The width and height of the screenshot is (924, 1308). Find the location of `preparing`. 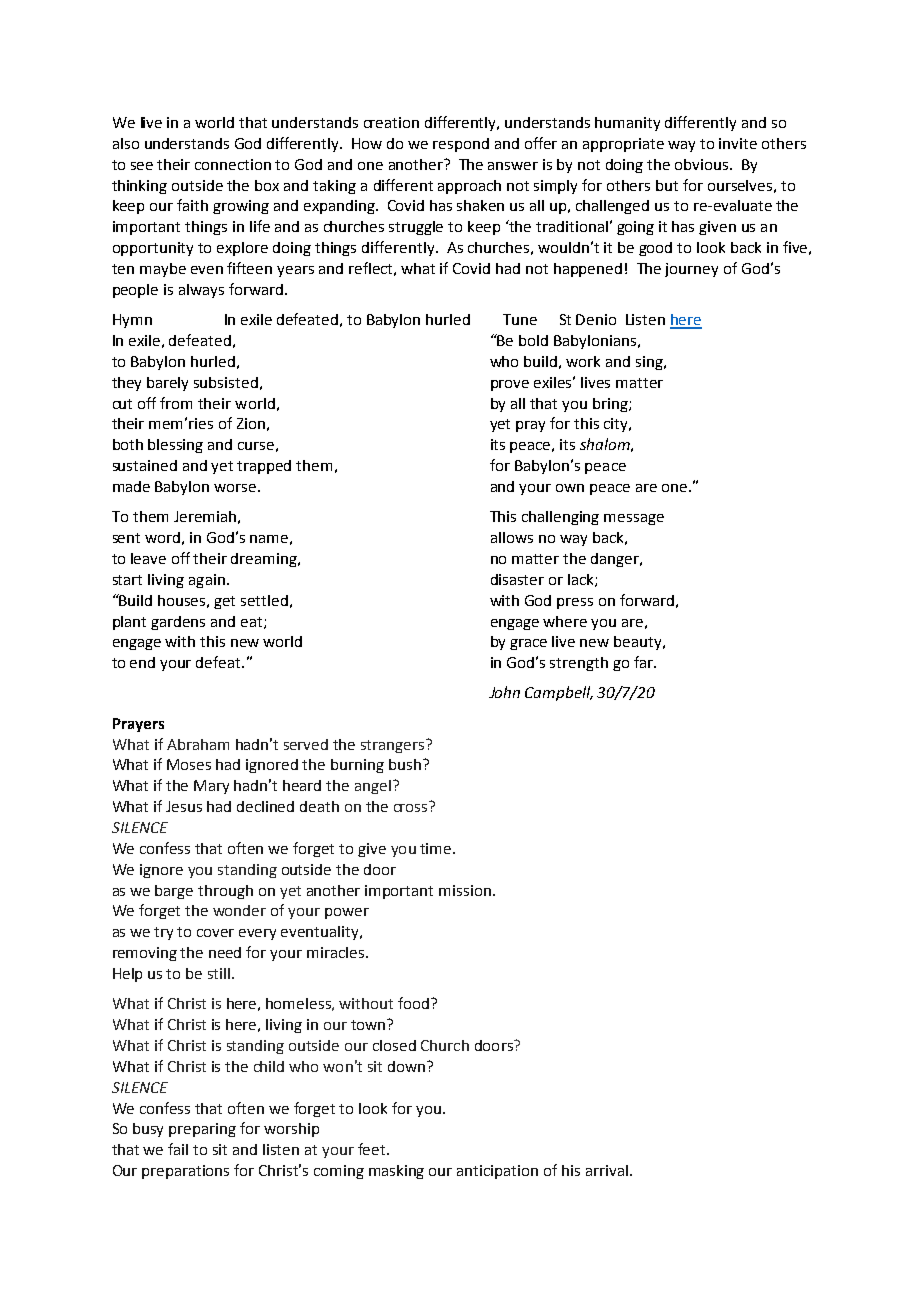

preparing is located at coordinates (202, 1130).
